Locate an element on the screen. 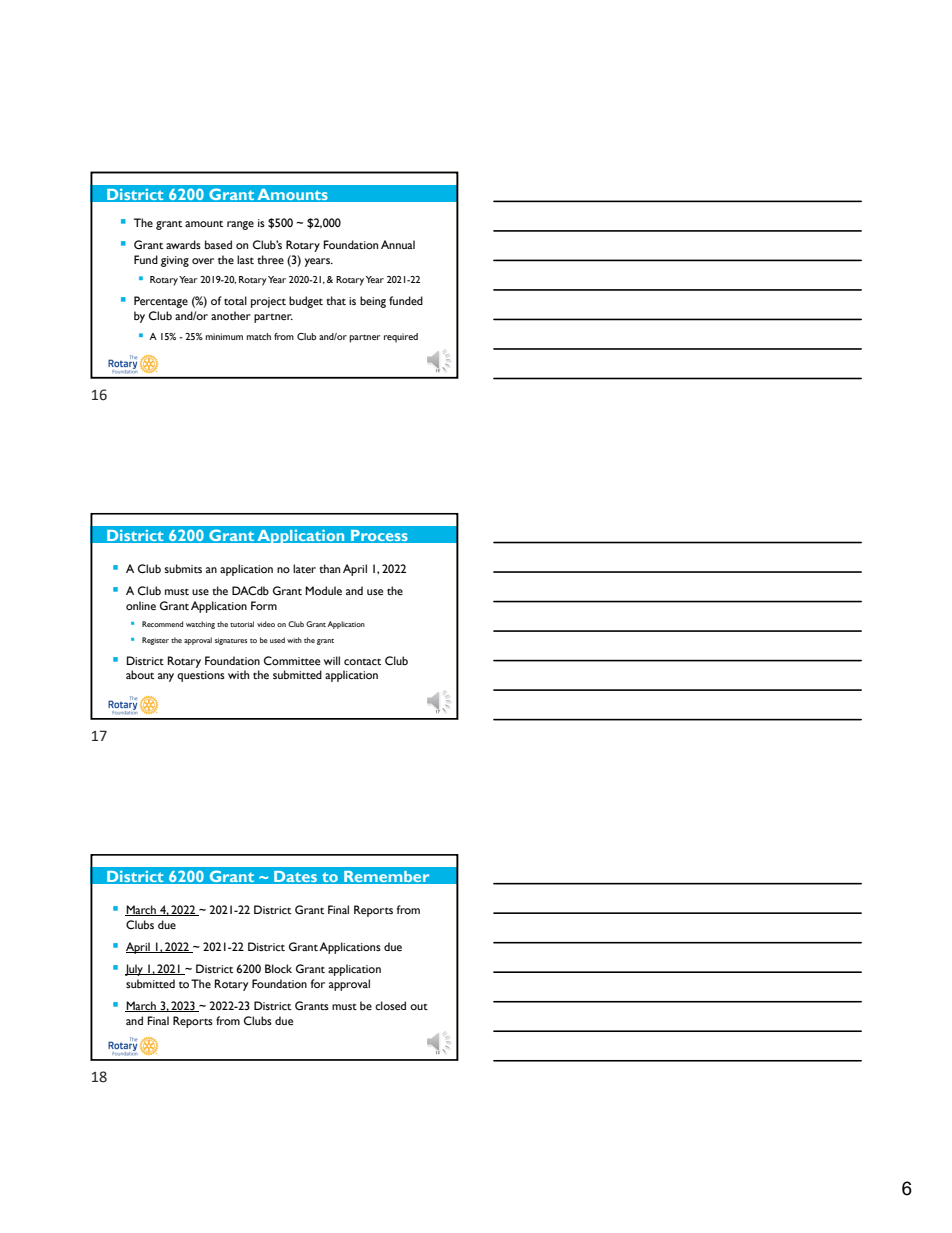  Recommend is located at coordinates (162, 624).
